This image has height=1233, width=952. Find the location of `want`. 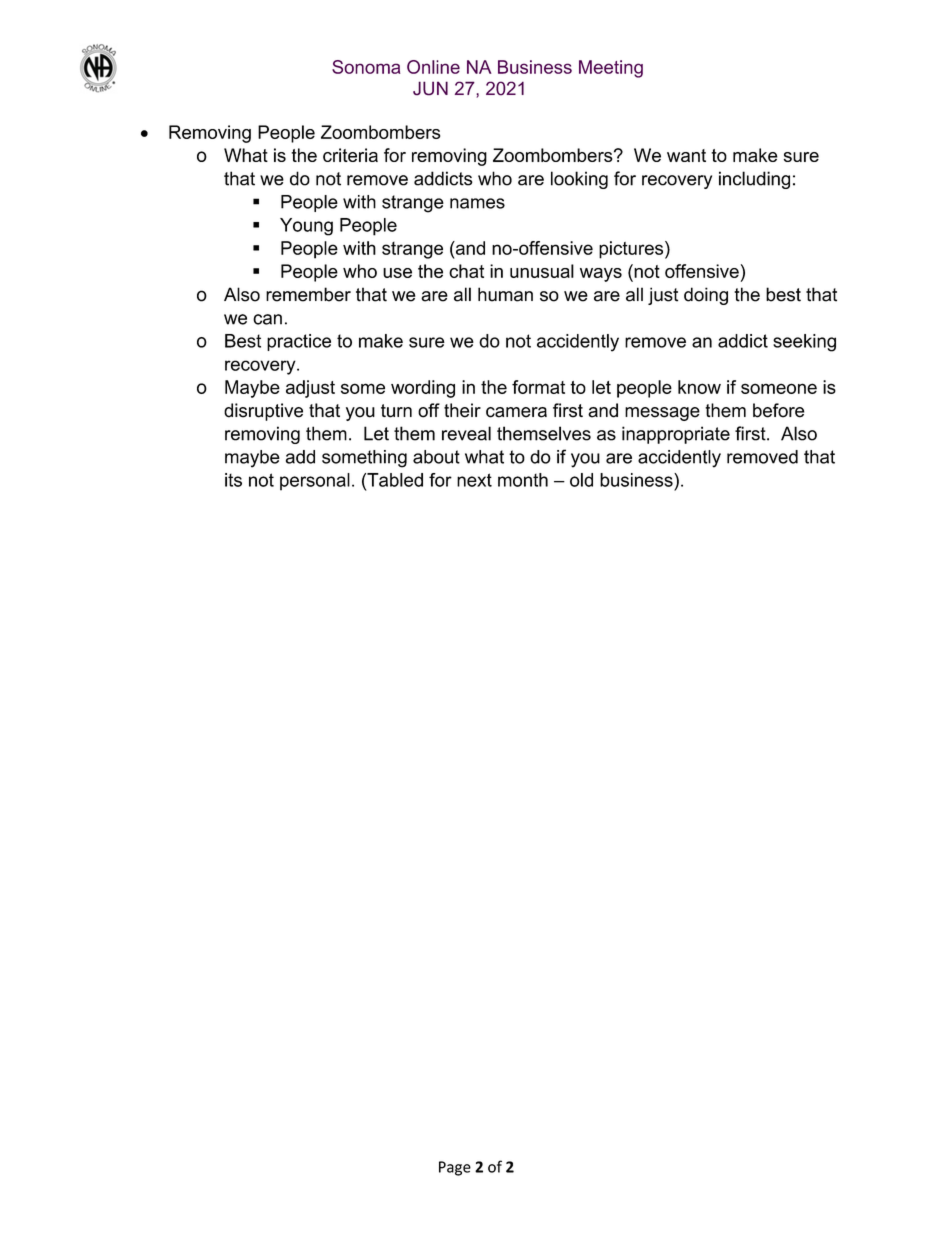

want is located at coordinates (686, 155).
